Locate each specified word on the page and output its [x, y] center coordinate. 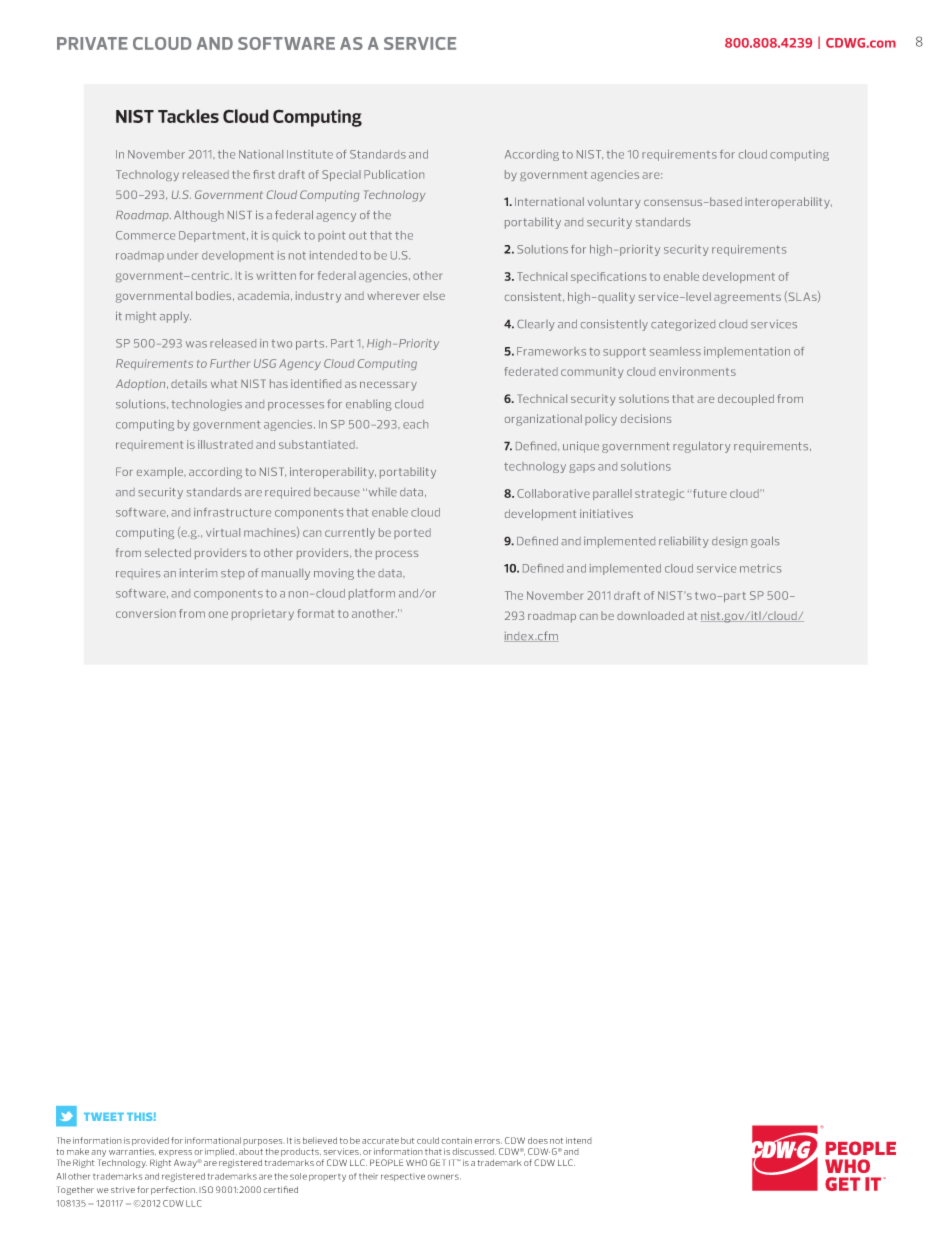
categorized [683, 325]
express [175, 1153]
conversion [146, 613]
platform [372, 594]
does [538, 1140]
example [161, 473]
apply [175, 317]
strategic [659, 494]
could [428, 1140]
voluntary [614, 203]
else [434, 296]
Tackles [188, 116]
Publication [394, 174]
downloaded [650, 615]
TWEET [104, 1117]
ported [412, 533]
